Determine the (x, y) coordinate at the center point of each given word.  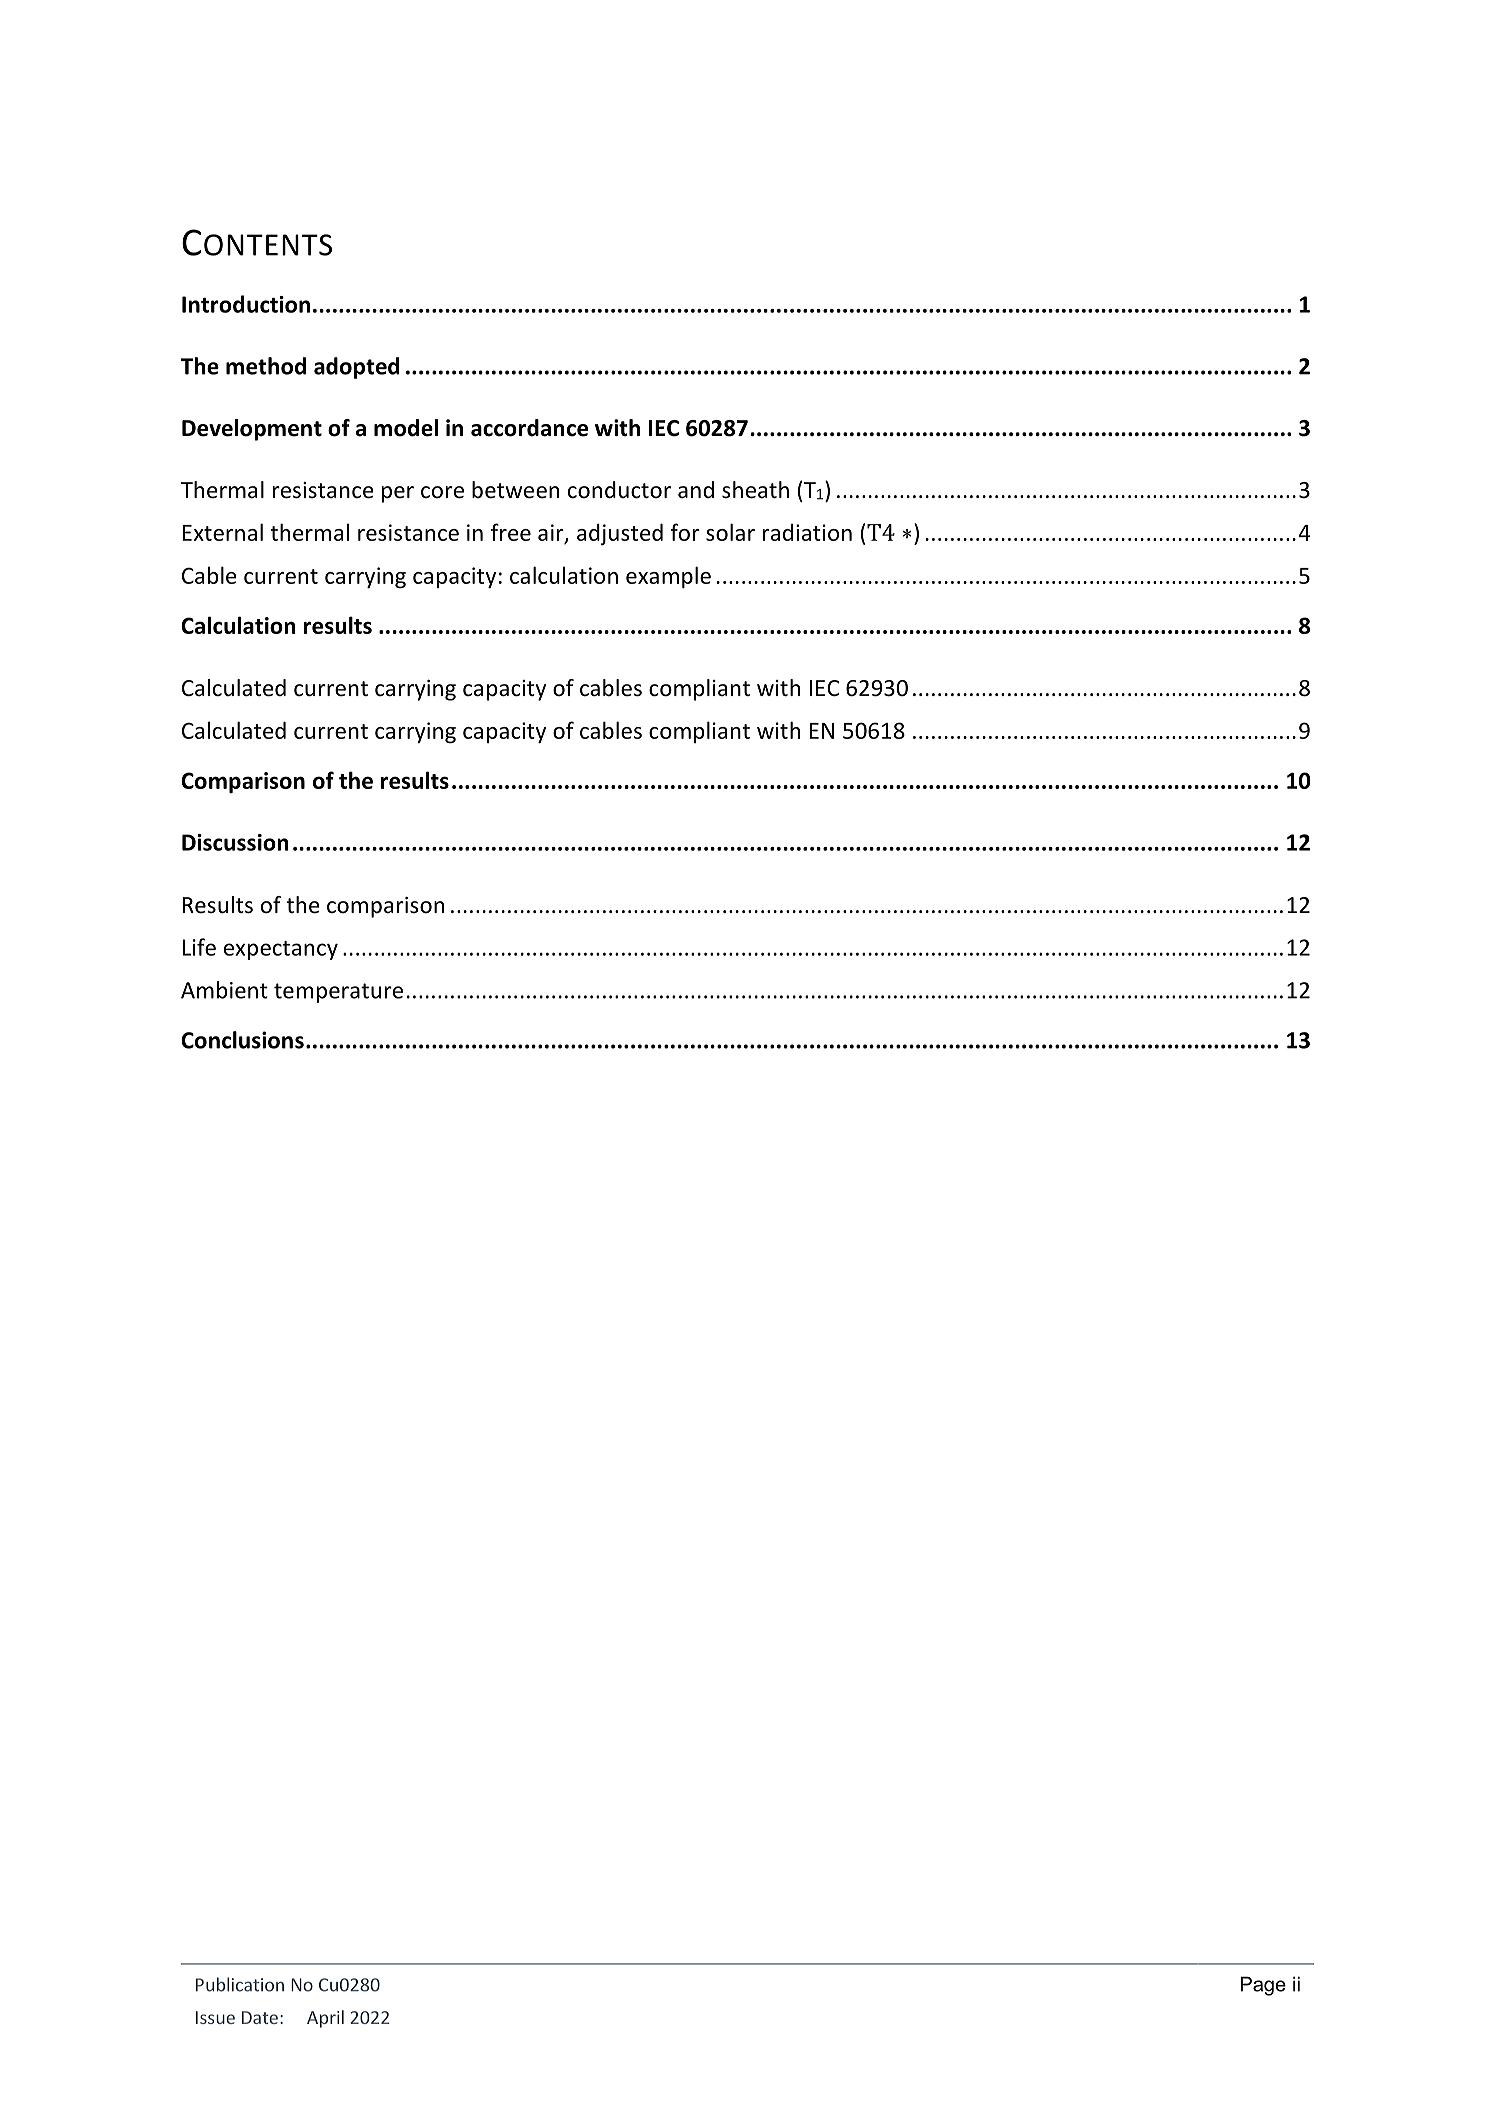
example (668, 577)
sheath (755, 490)
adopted (356, 368)
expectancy (281, 950)
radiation (807, 532)
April (325, 2019)
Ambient (224, 990)
